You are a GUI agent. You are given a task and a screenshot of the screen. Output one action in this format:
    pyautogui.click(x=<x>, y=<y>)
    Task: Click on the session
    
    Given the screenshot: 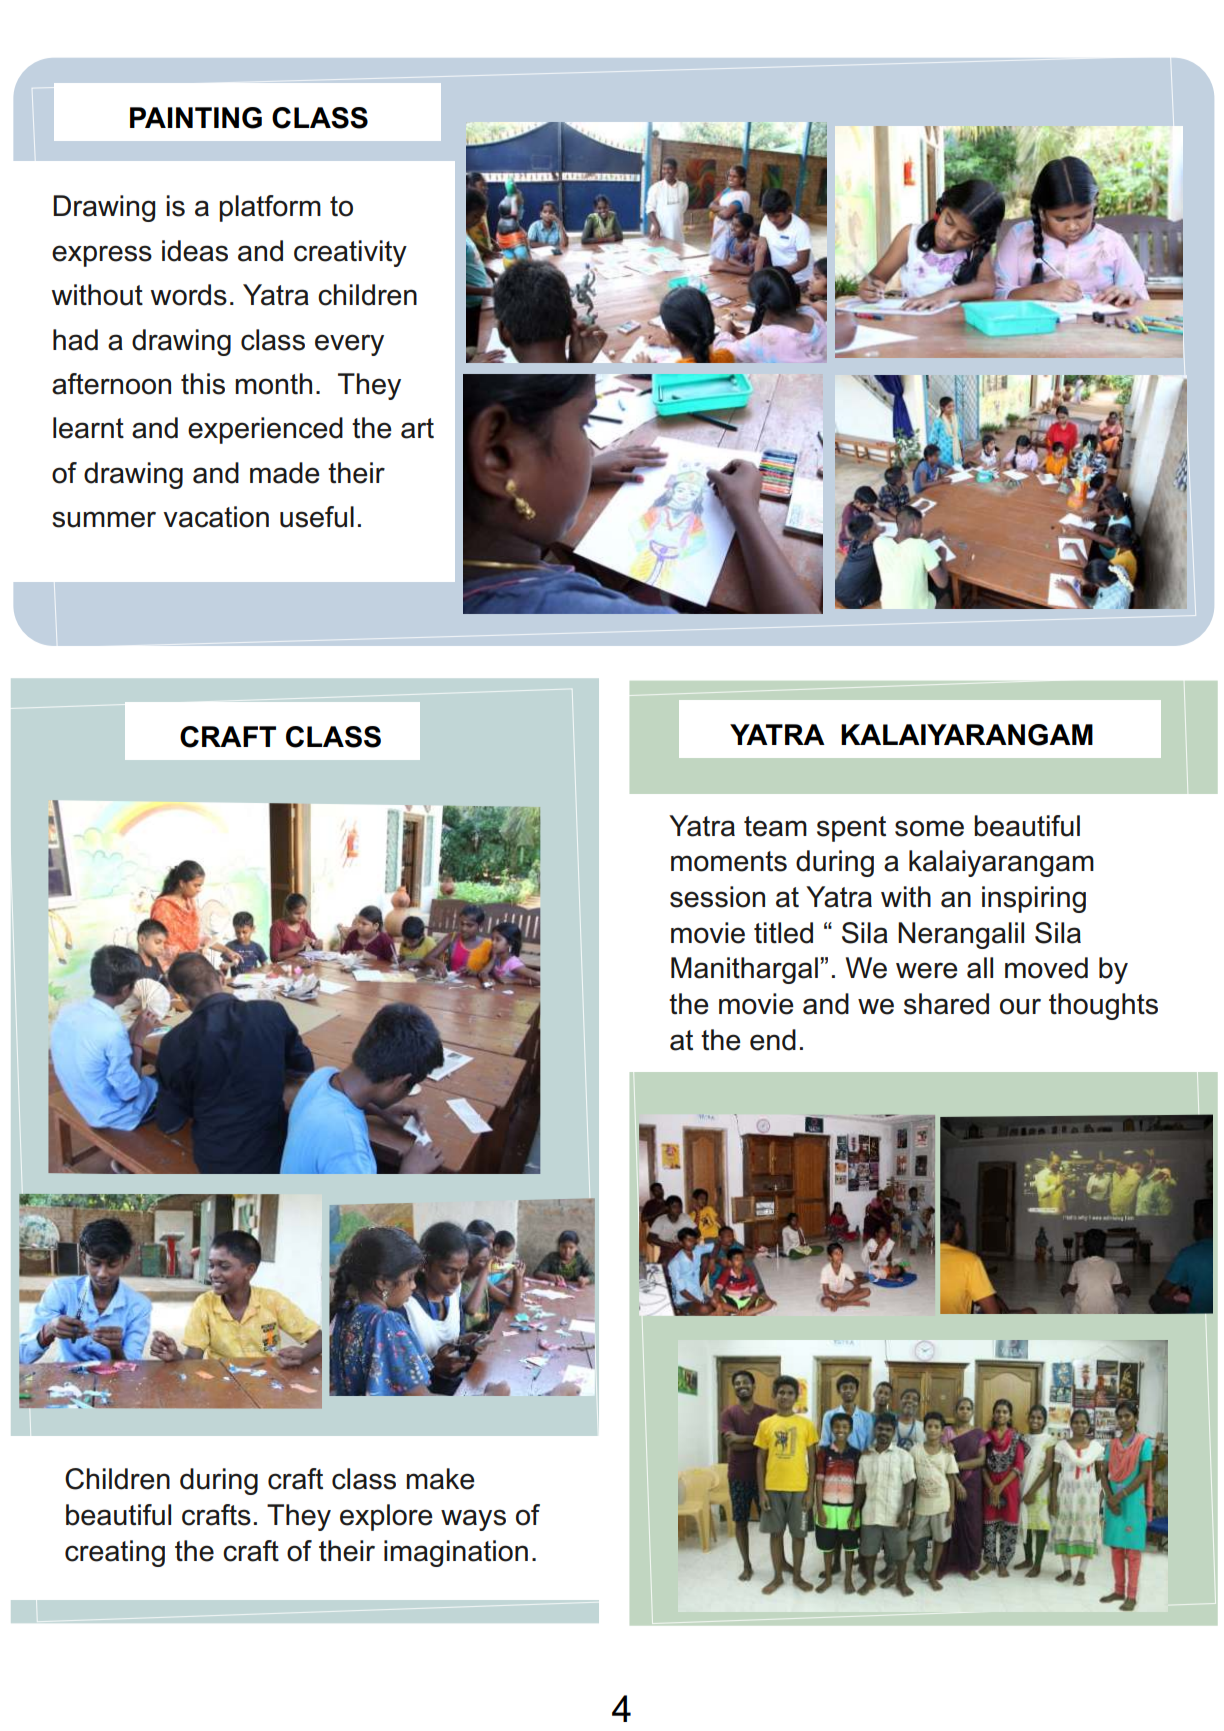 What is the action you would take?
    pyautogui.click(x=717, y=897)
